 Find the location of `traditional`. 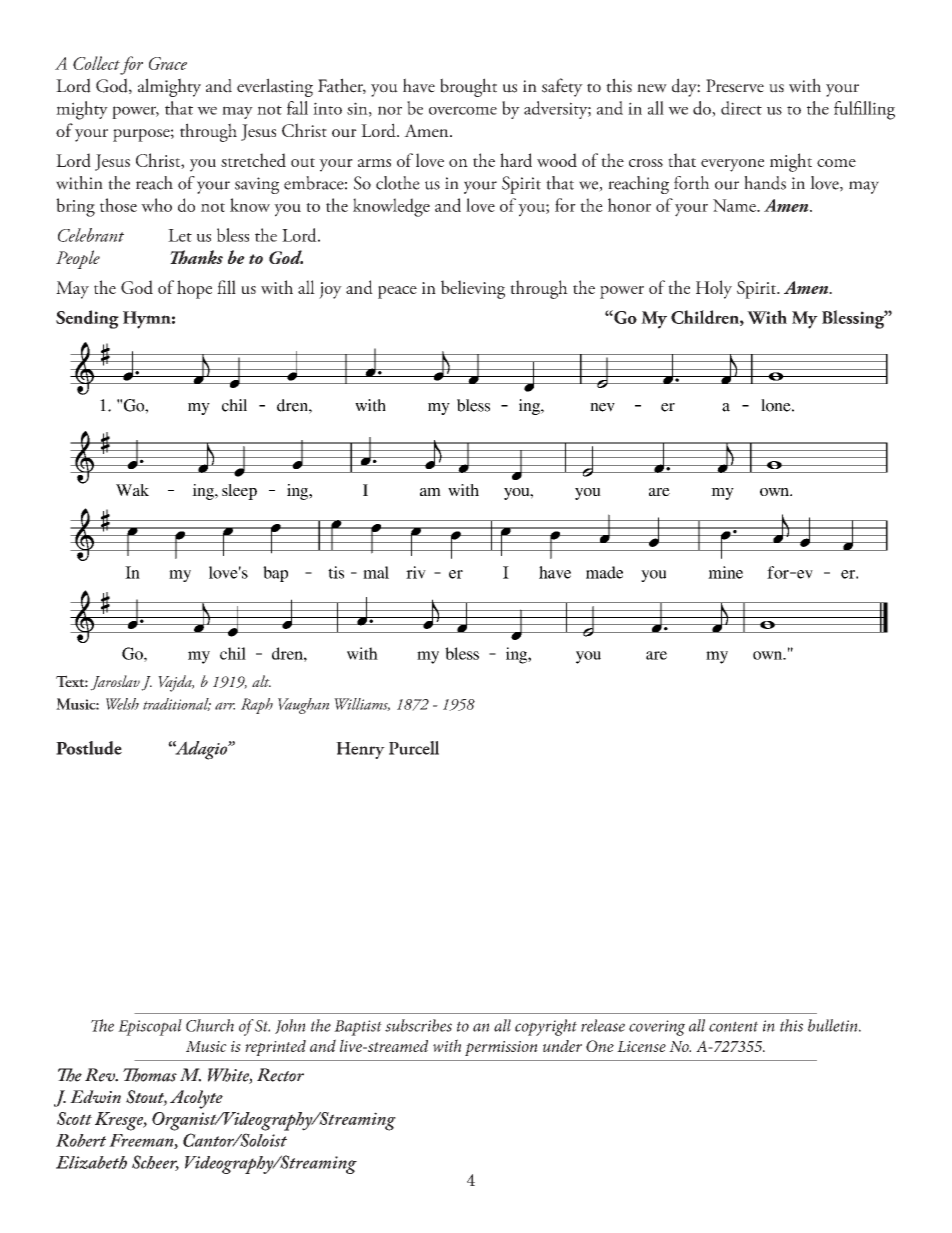

traditional is located at coordinates (177, 704).
